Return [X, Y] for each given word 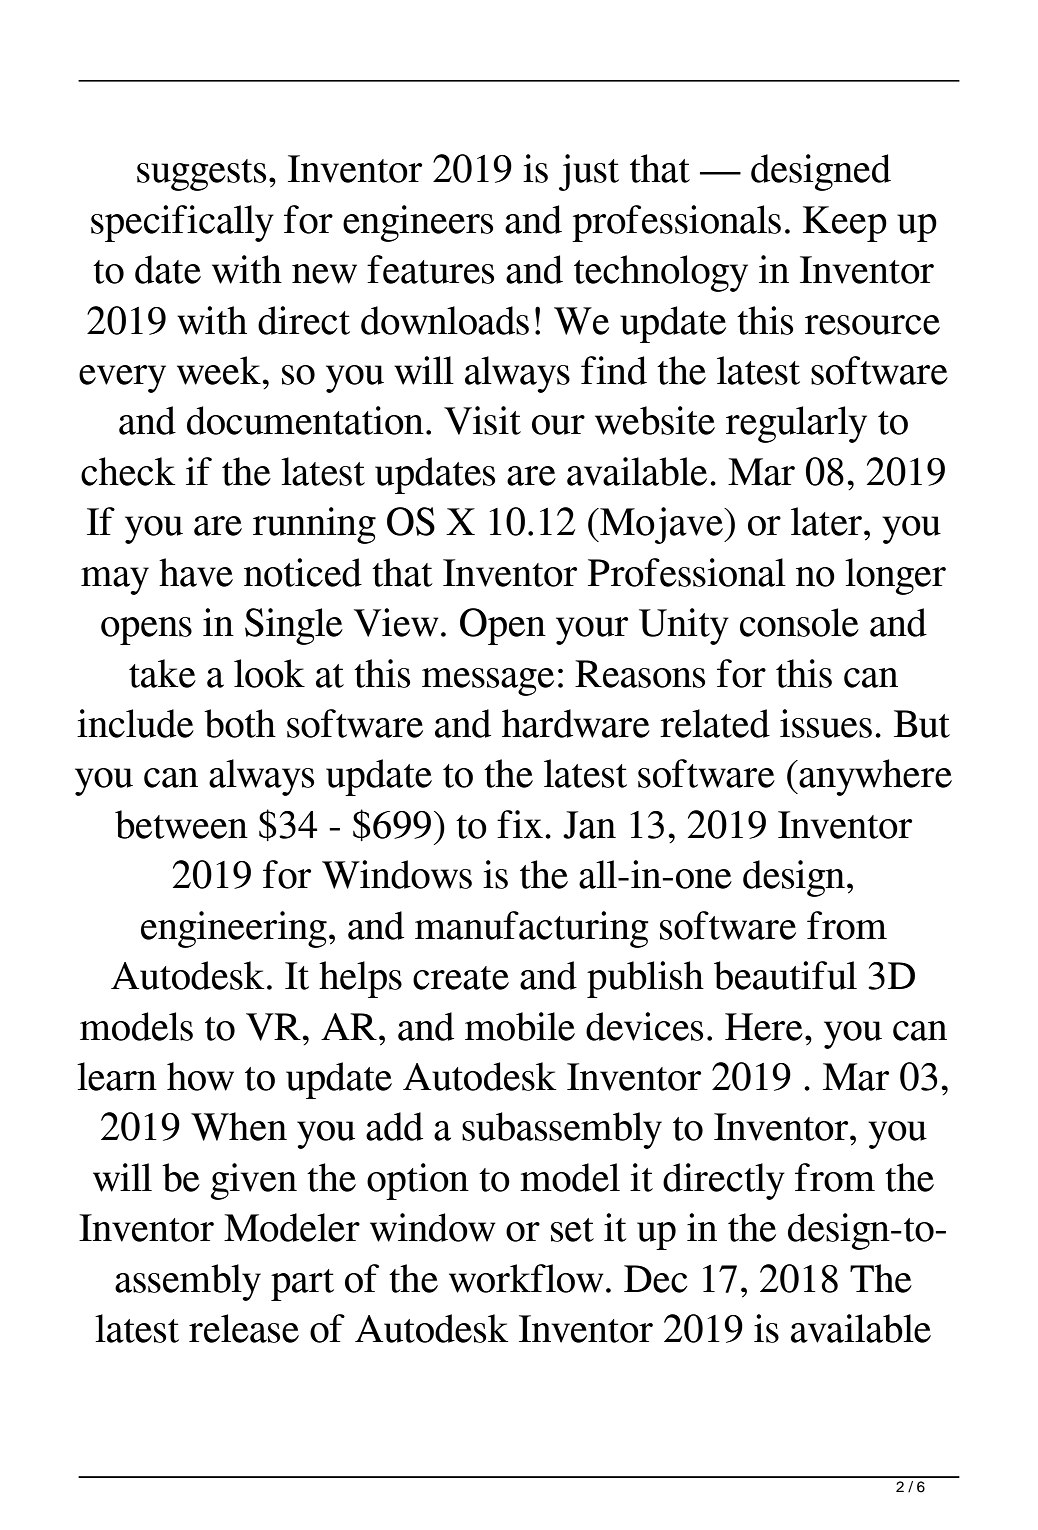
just [589, 172]
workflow [526, 1278]
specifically [182, 223]
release [244, 1328]
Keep [845, 224]
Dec [655, 1279]
